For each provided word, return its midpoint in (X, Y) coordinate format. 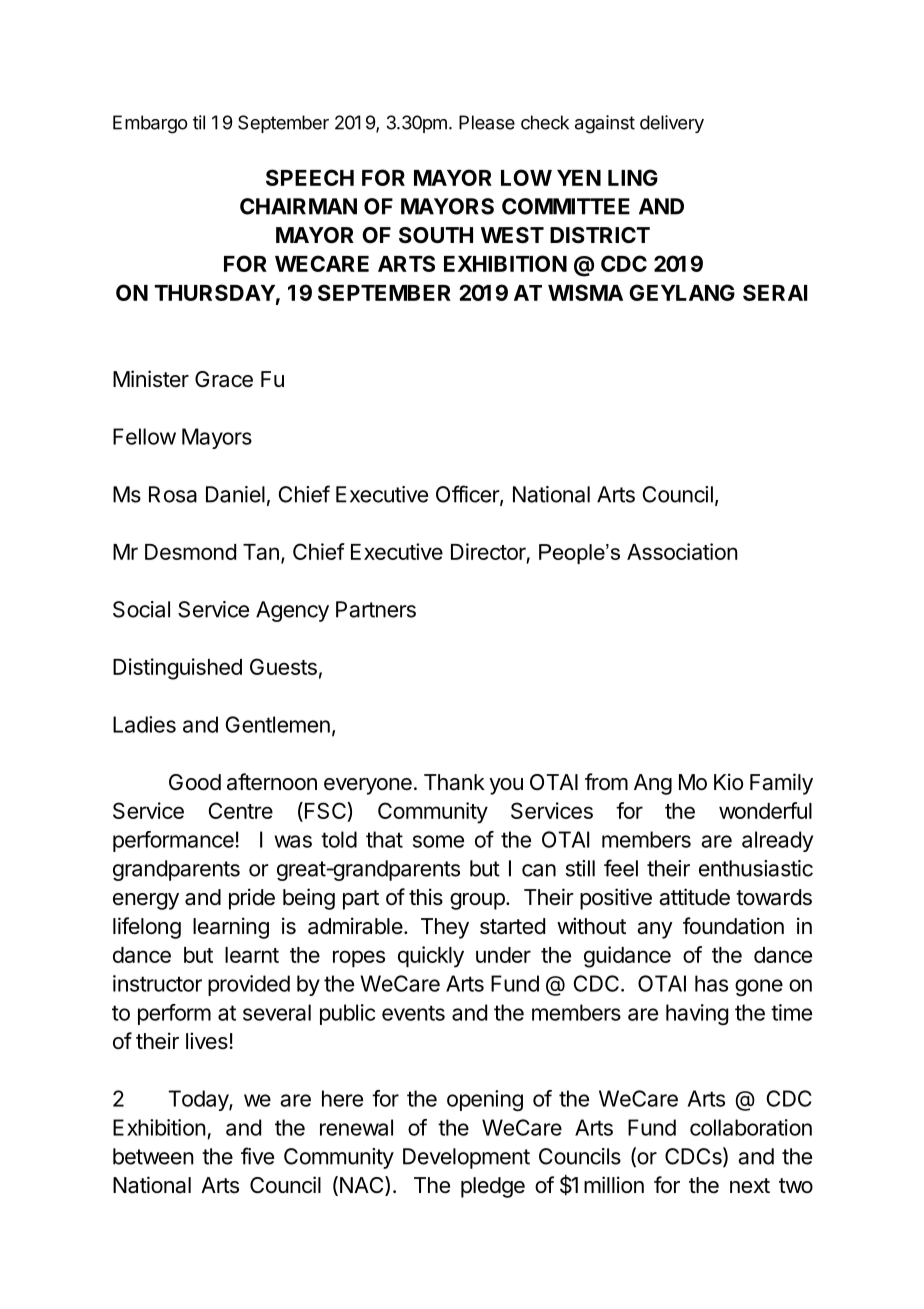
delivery (672, 124)
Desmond (190, 552)
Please (487, 122)
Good (195, 782)
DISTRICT (600, 235)
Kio (728, 781)
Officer (468, 495)
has (711, 983)
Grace (224, 379)
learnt (252, 955)
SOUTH (436, 235)
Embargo (150, 124)
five (257, 1156)
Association (682, 551)
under (503, 955)
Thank (454, 782)
